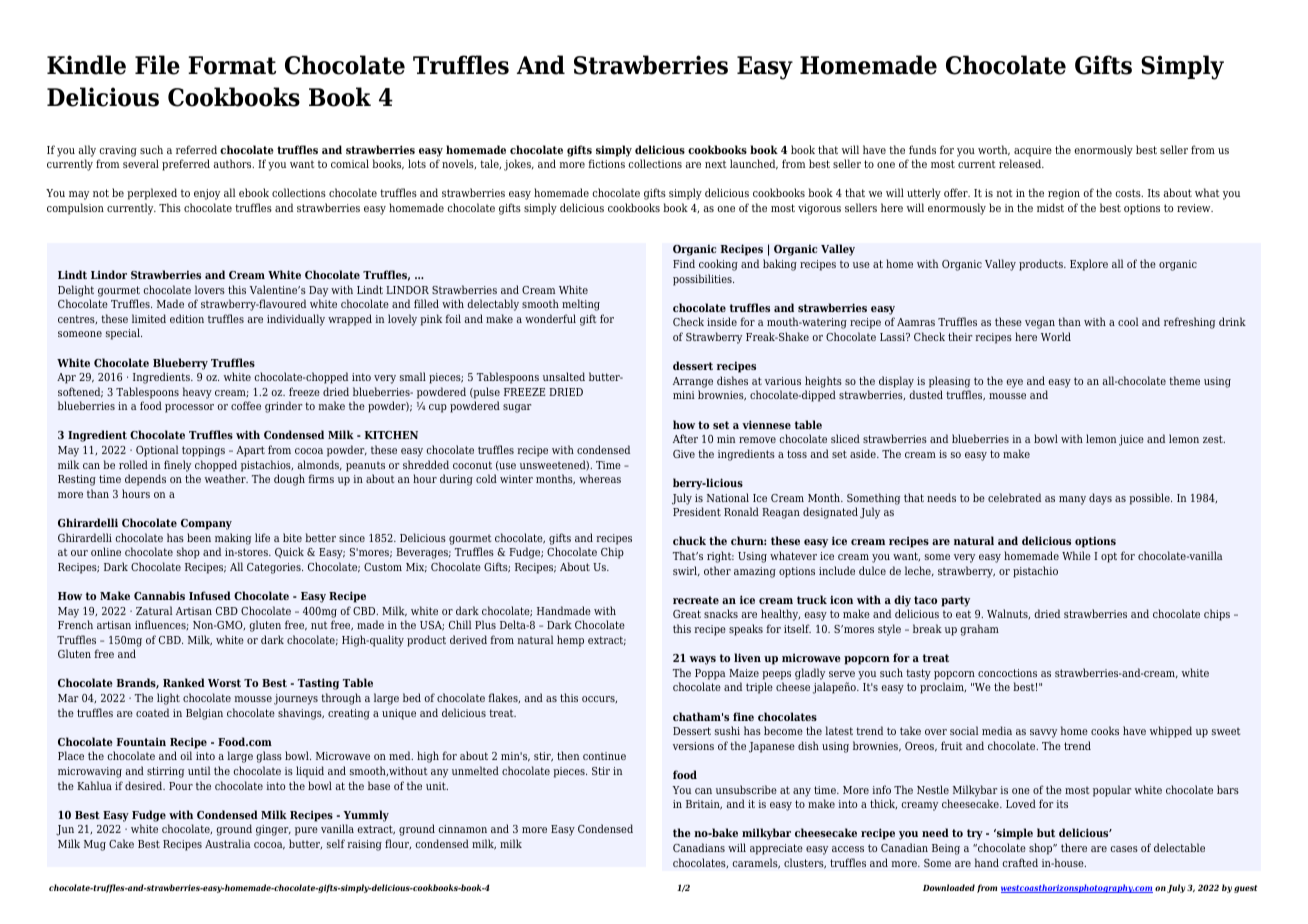  Describe the element at coordinates (1033, 151) in the screenshot. I see `acquire` at that location.
